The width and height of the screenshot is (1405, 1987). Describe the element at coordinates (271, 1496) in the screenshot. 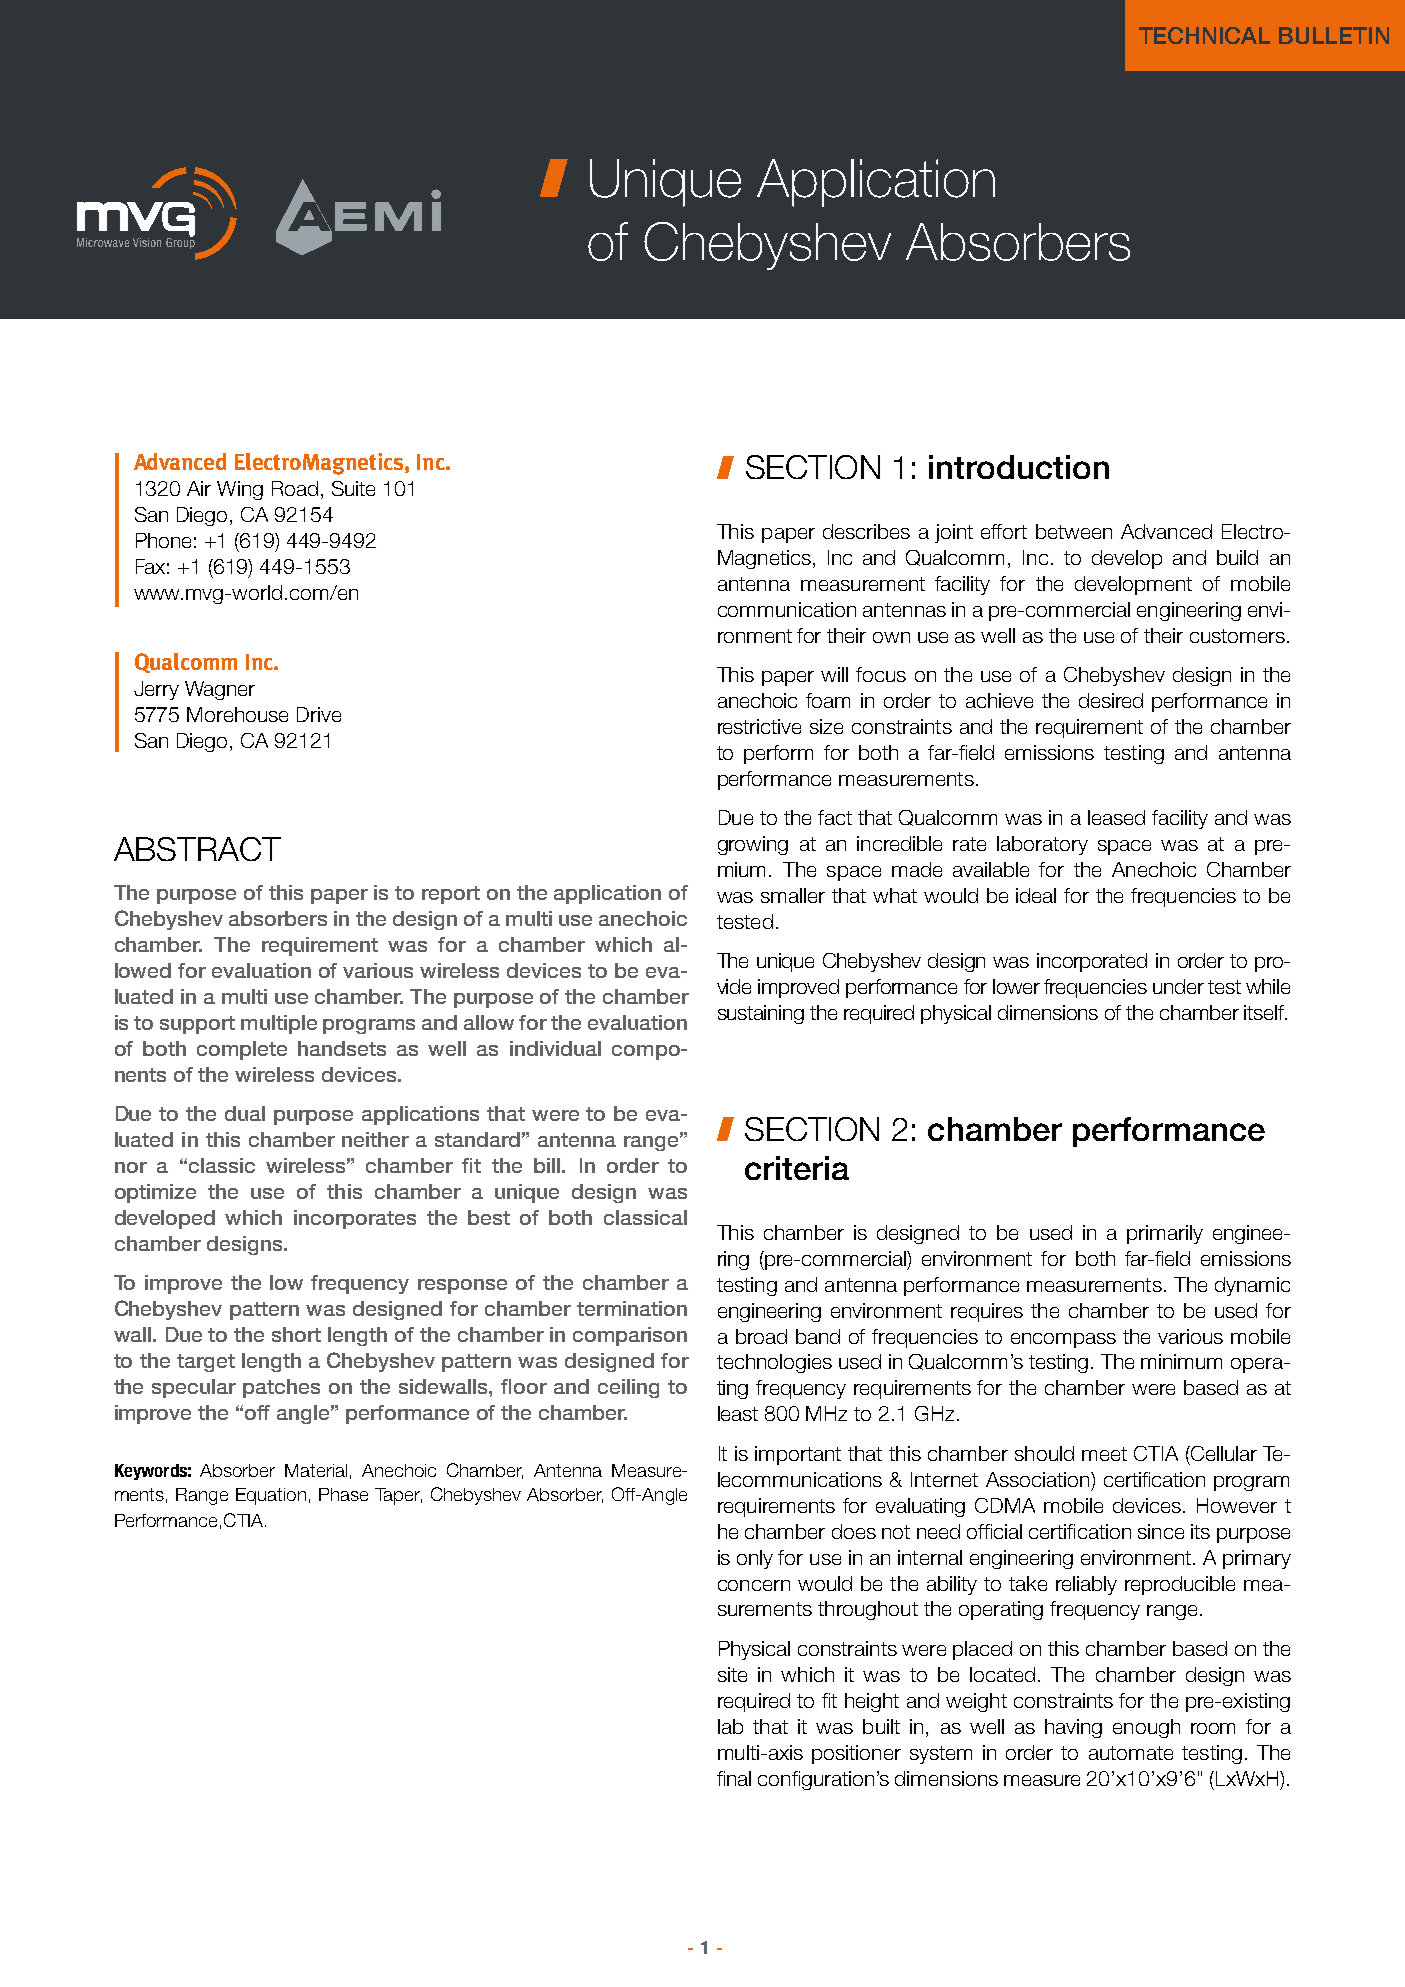

I see `Equation` at that location.
